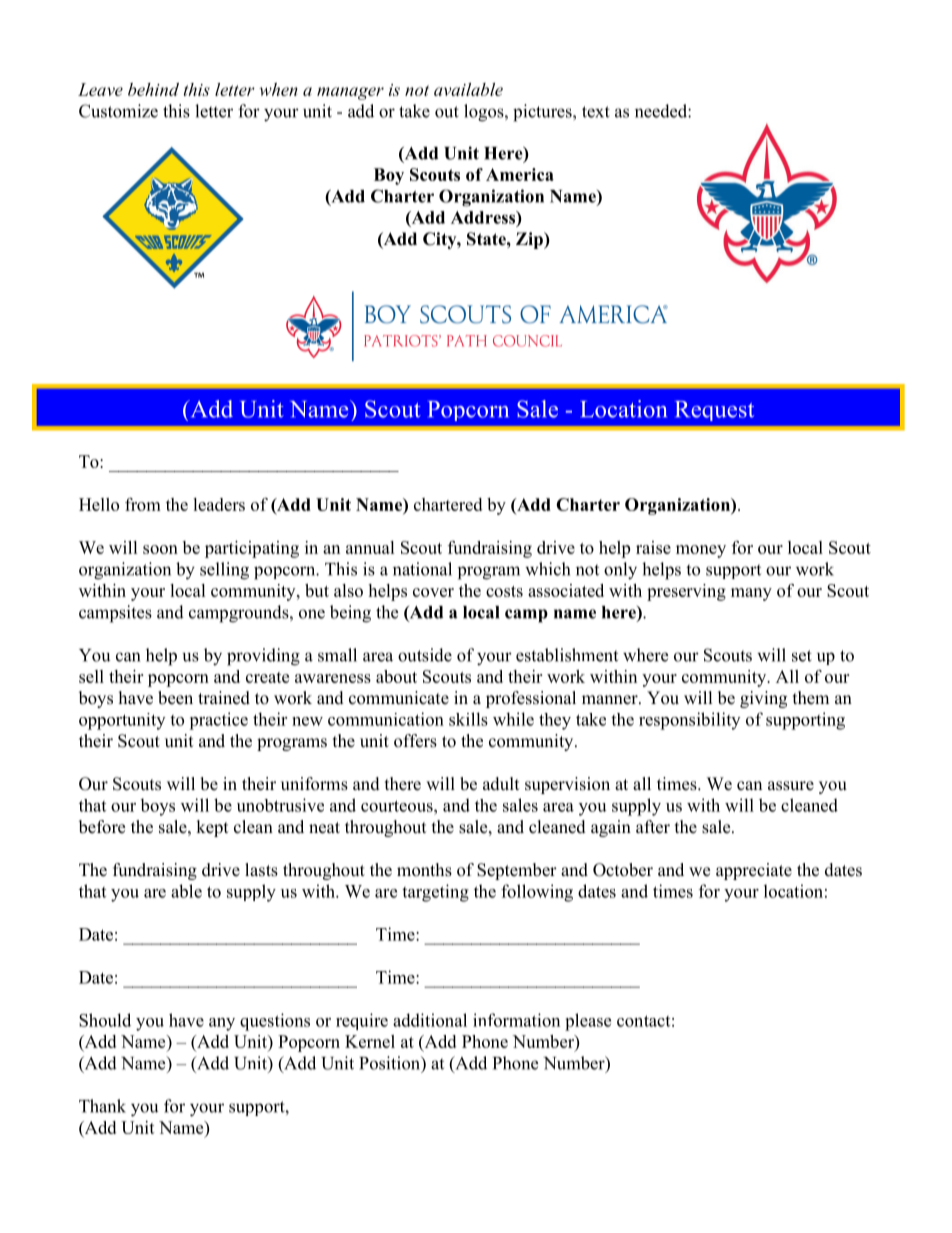  What do you see at coordinates (433, 592) in the screenshot?
I see `cover` at bounding box center [433, 592].
